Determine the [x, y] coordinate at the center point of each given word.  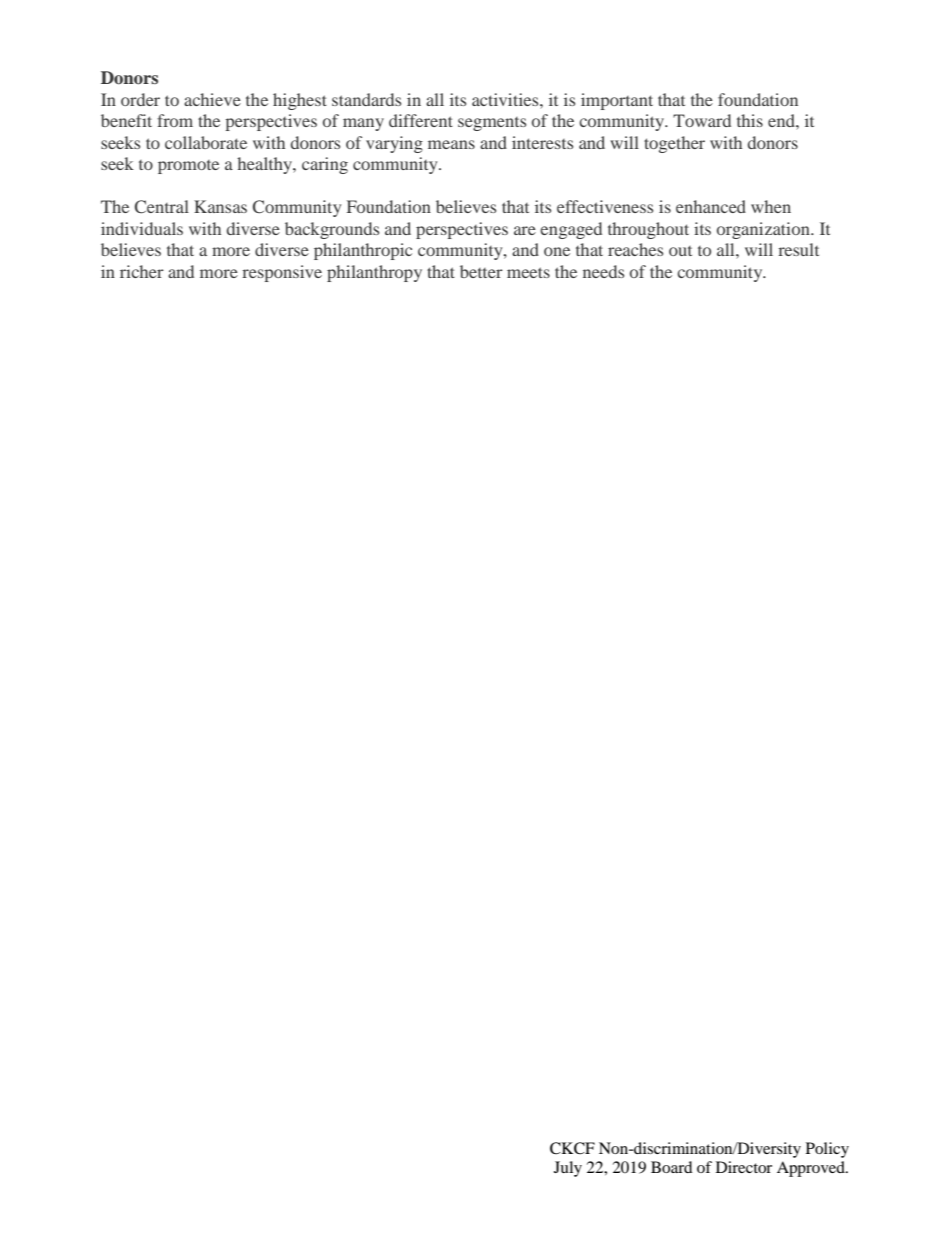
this [750, 120]
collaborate [206, 142]
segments [492, 124]
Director [744, 1167]
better [481, 271]
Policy [827, 1150]
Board [672, 1167]
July [568, 1169]
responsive [282, 273]
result [798, 249]
